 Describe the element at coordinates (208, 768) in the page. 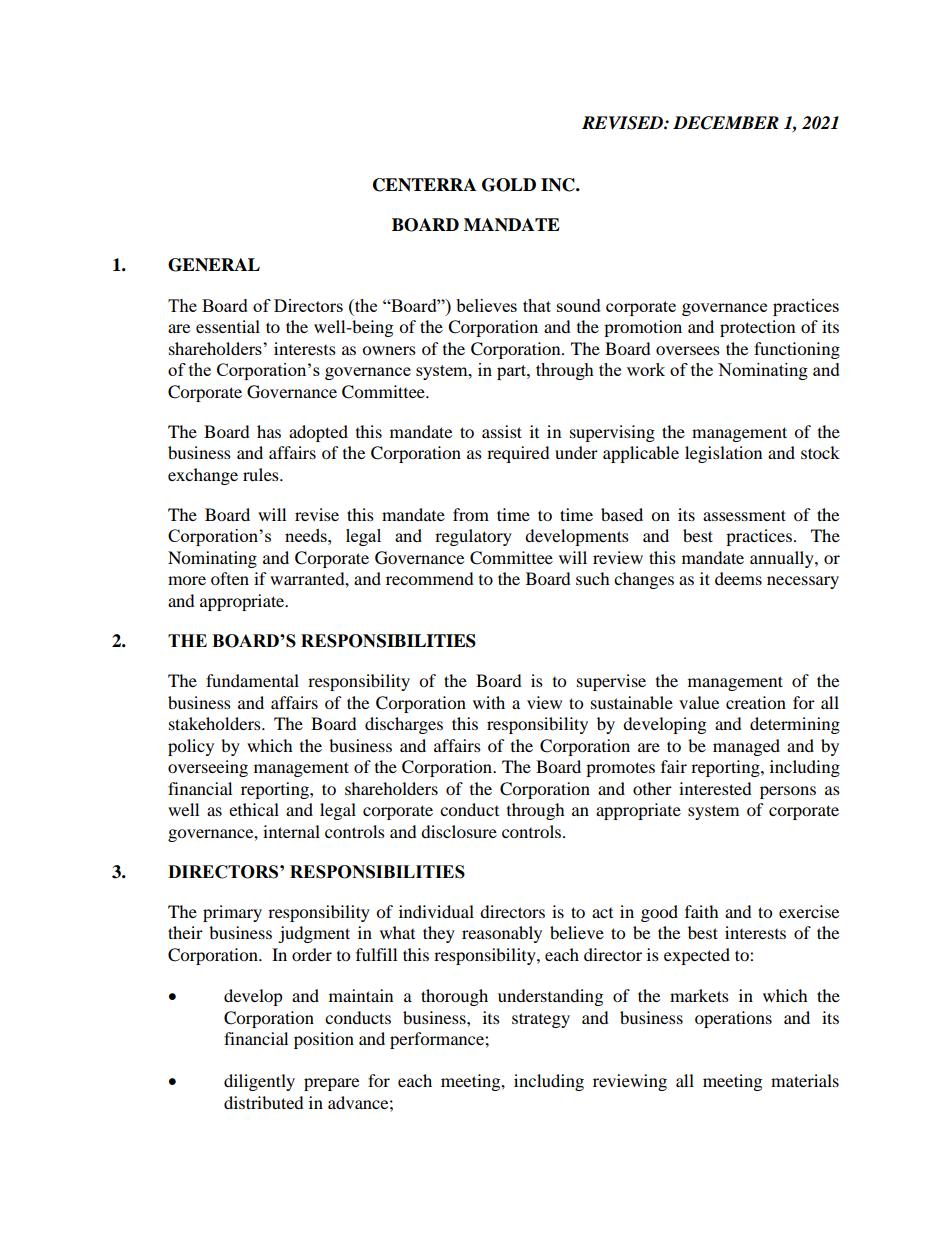

I see `overseeing` at that location.
